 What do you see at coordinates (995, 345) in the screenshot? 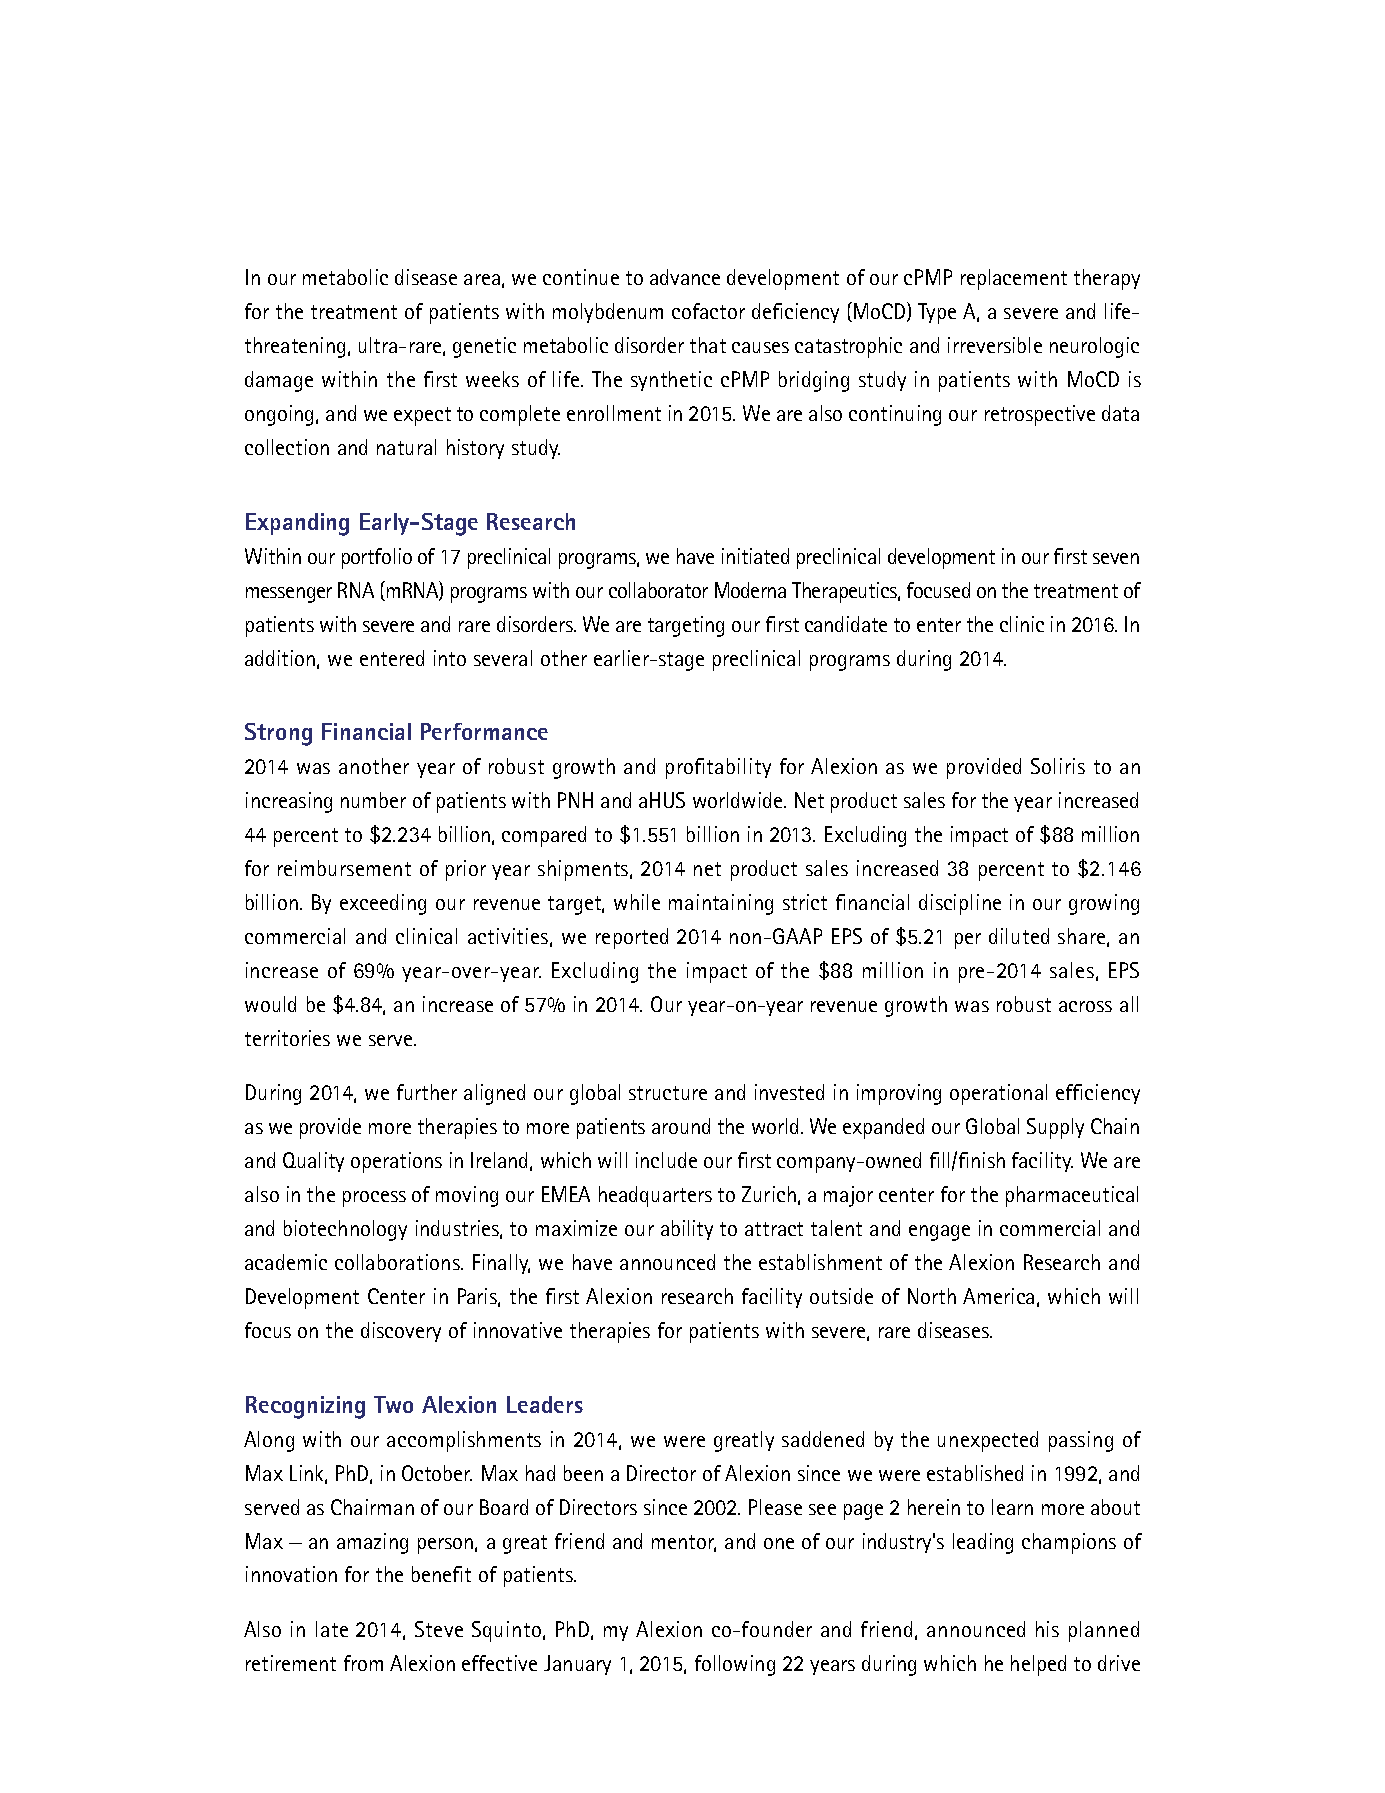
I see `irreversible` at bounding box center [995, 345].
